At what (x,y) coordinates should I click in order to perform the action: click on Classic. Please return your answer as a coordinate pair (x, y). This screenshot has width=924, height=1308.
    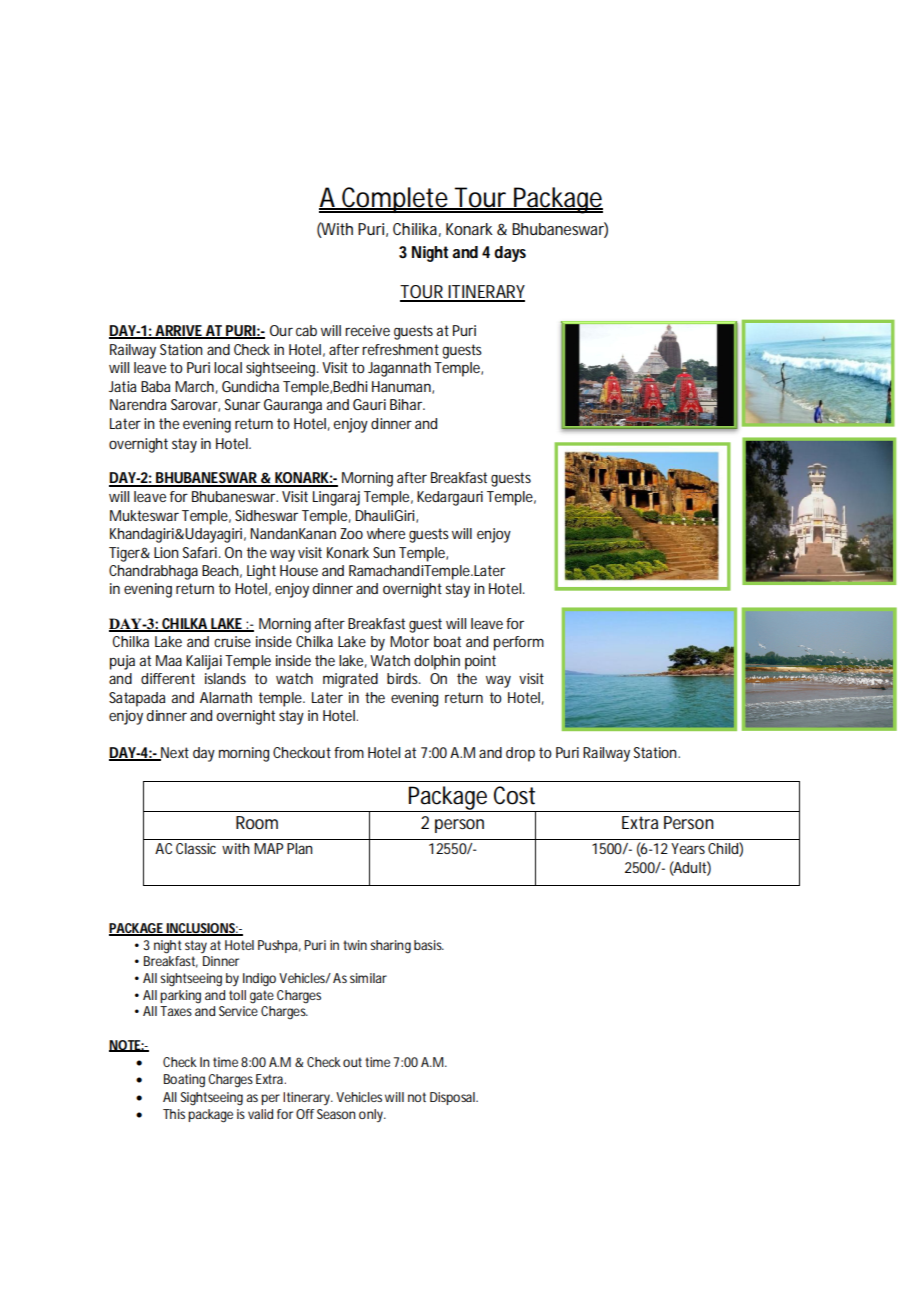
    Looking at the image, I should click on (196, 848).
